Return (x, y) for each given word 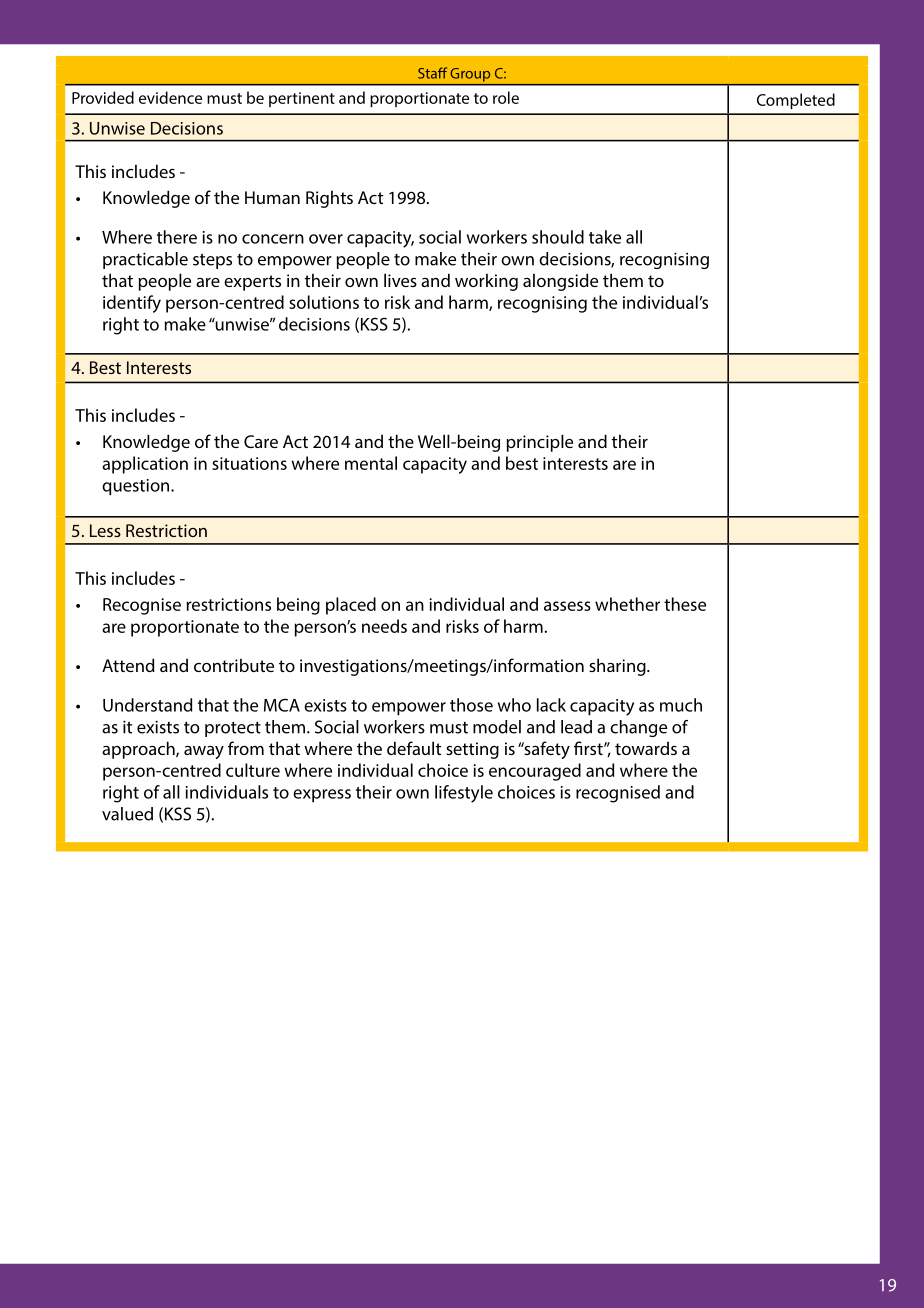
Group (470, 75)
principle (539, 443)
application (145, 465)
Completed (796, 101)
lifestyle (464, 794)
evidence (170, 97)
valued (127, 814)
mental (371, 463)
